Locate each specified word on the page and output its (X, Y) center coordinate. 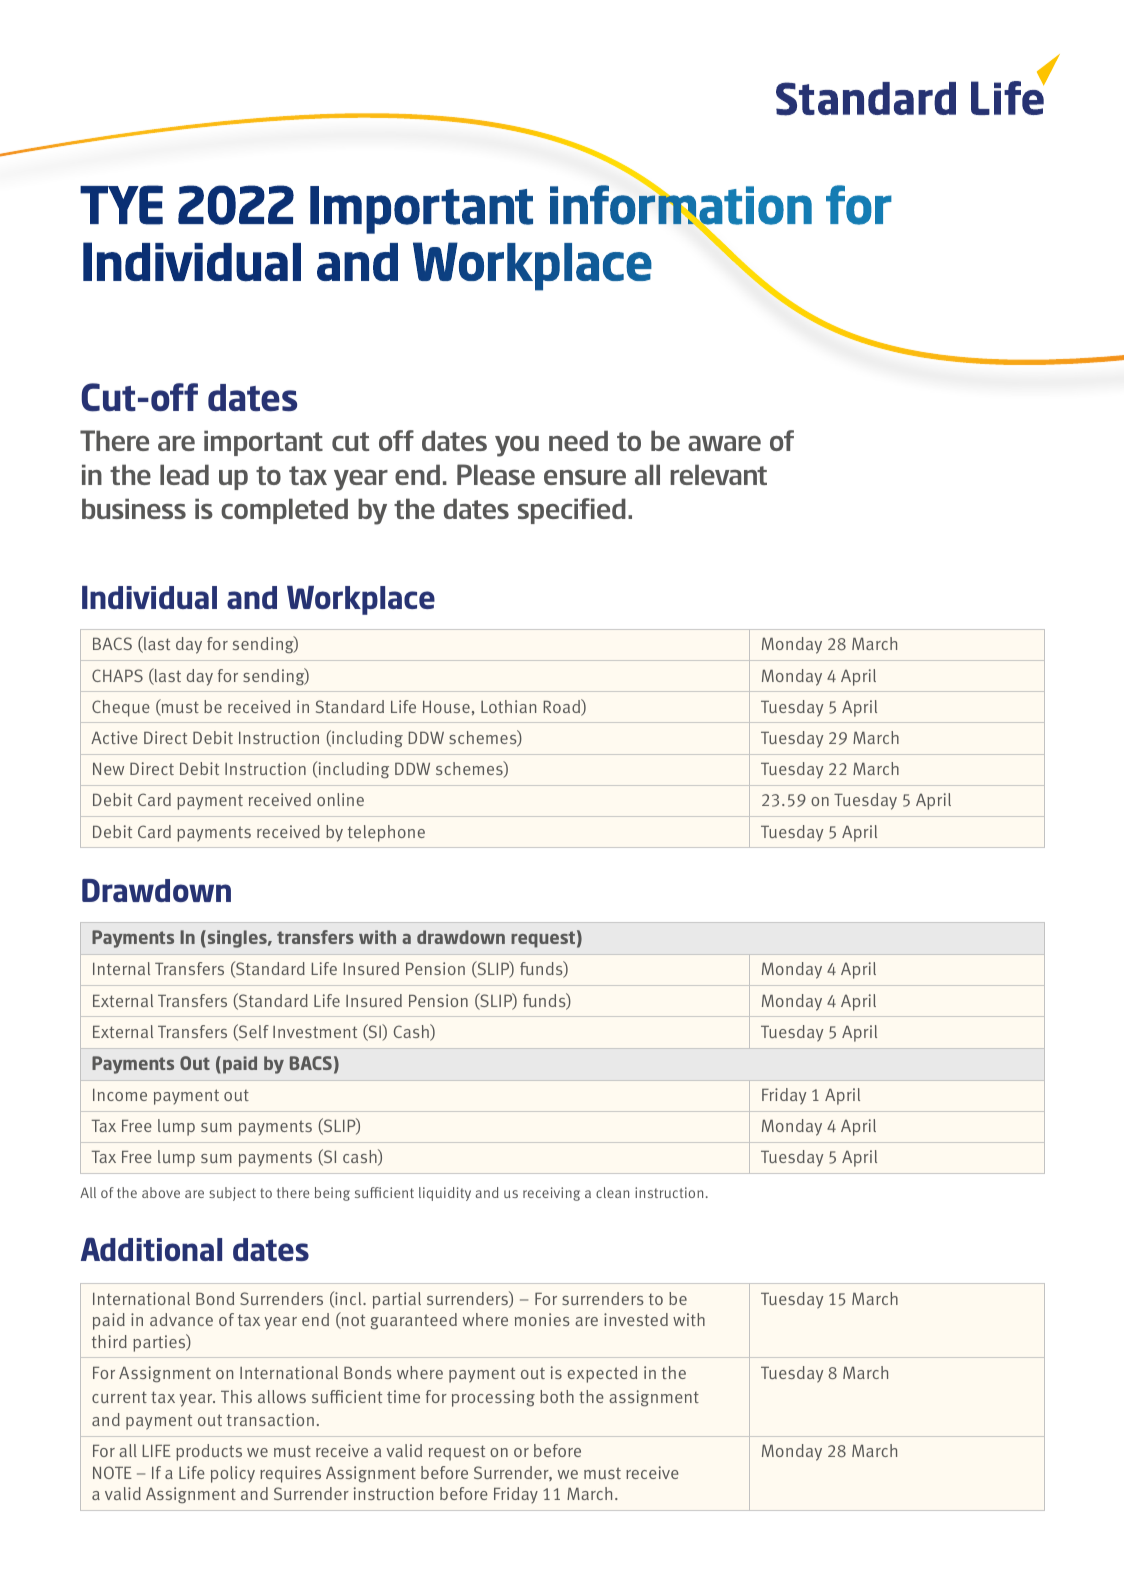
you (517, 446)
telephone (386, 833)
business (134, 508)
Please (496, 474)
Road (563, 707)
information (681, 205)
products (209, 1452)
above (161, 1192)
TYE (121, 205)
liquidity (445, 1194)
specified (572, 511)
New (108, 769)
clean (612, 1192)
